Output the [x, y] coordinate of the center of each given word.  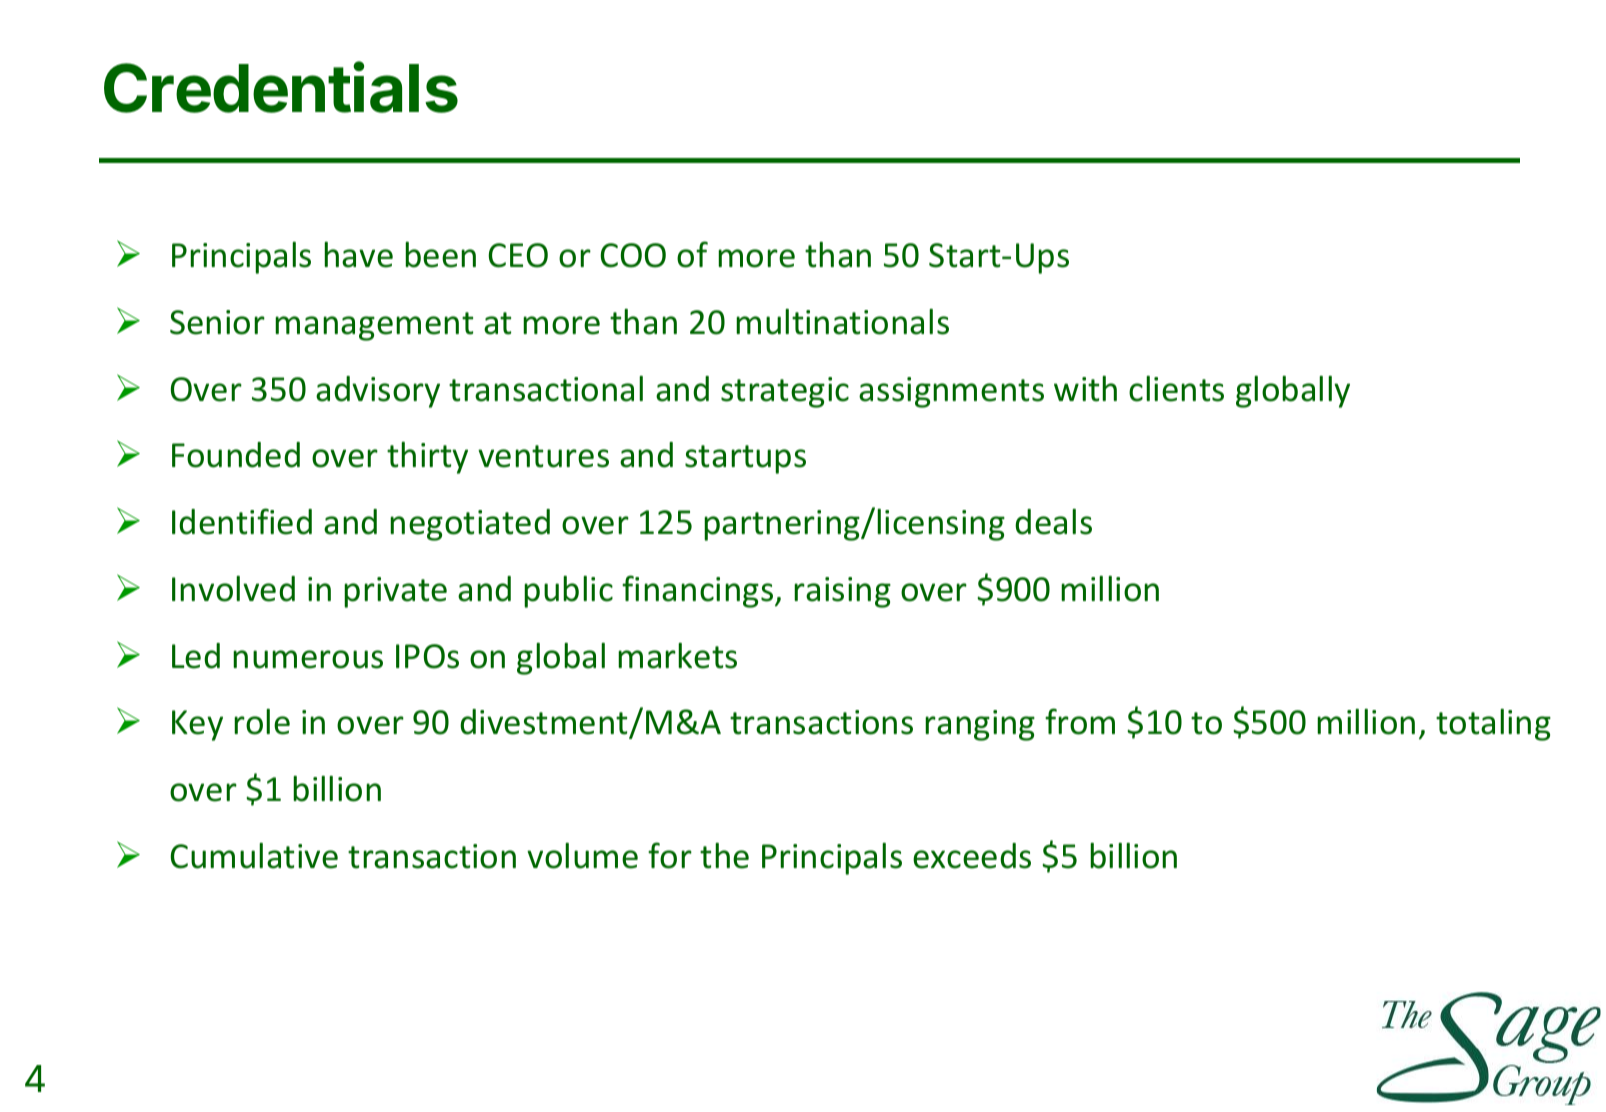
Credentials [281, 87]
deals [1053, 522]
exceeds [972, 856]
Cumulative [254, 856]
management [374, 326]
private [395, 592]
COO [633, 255]
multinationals [842, 322]
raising [842, 592]
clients [1176, 389]
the [724, 856]
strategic [785, 392]
